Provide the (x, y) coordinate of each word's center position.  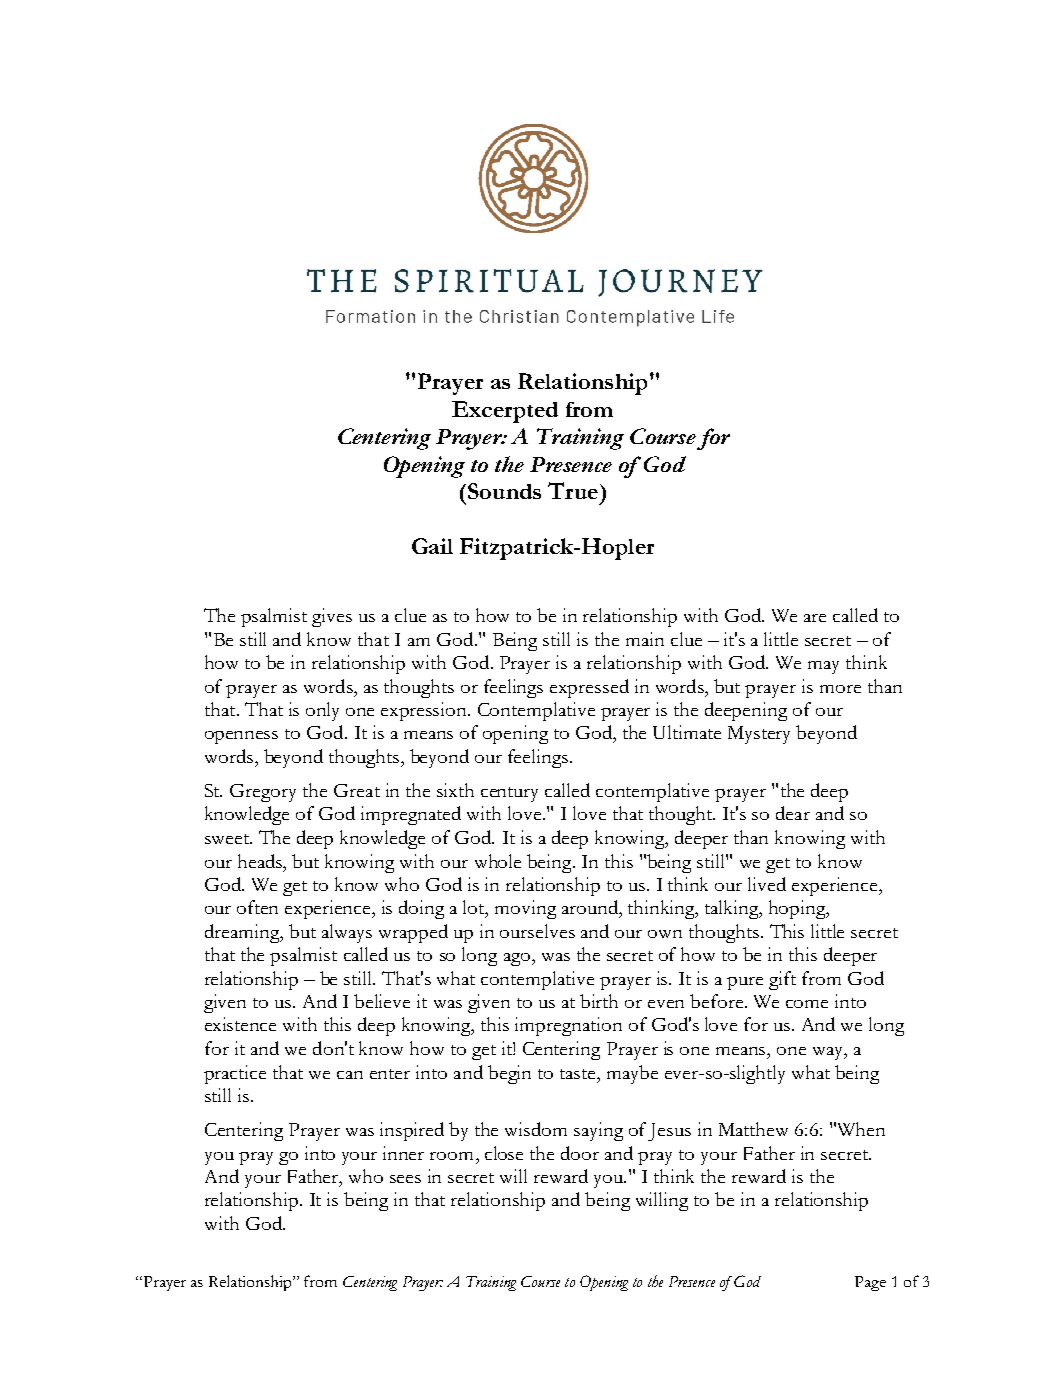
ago (518, 959)
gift (782, 980)
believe (382, 1001)
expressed (589, 688)
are (815, 618)
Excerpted (505, 412)
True (573, 490)
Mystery (759, 735)
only (322, 711)
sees (405, 1179)
